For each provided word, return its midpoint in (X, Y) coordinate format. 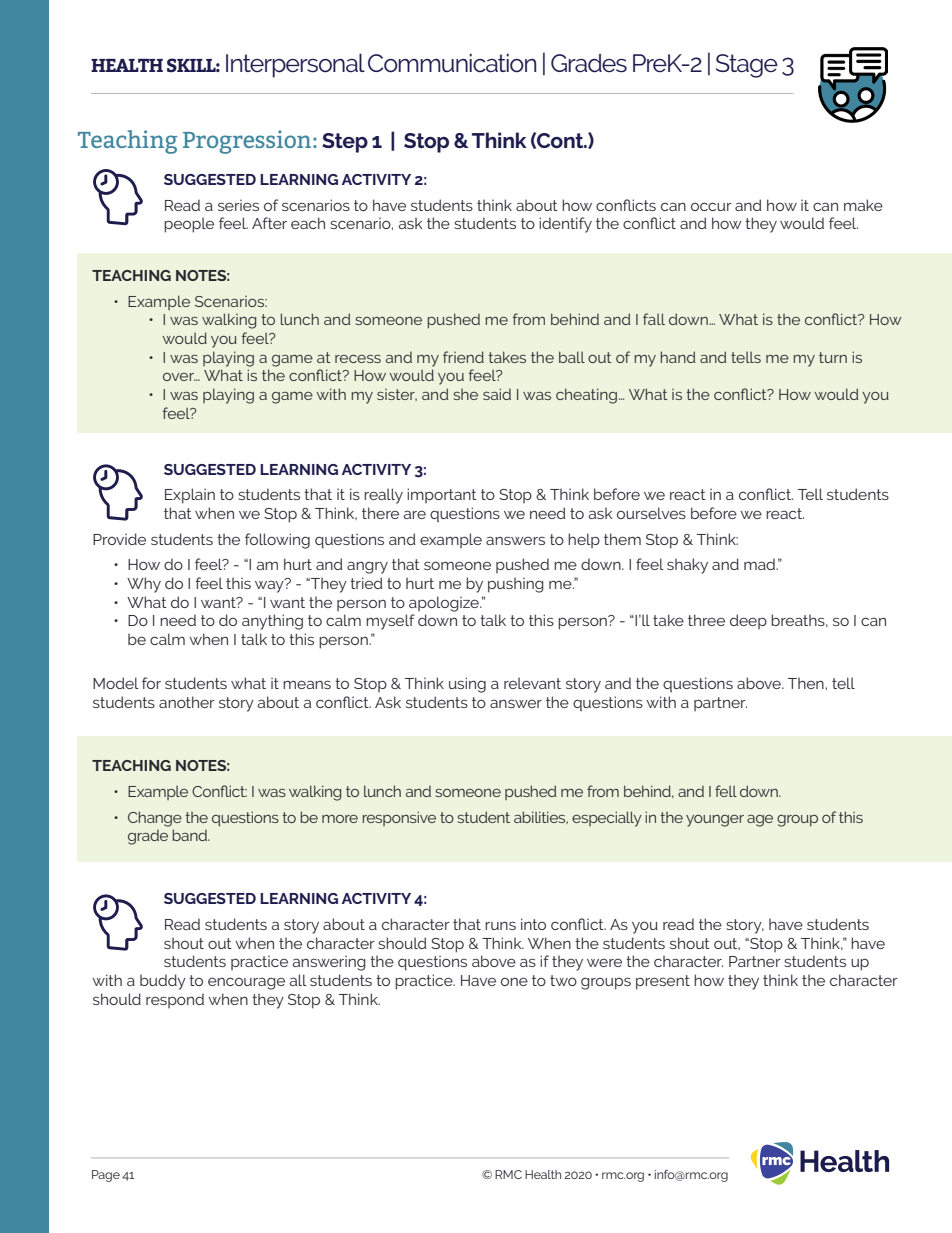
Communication (452, 63)
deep (748, 621)
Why (144, 585)
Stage (747, 66)
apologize (445, 604)
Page (106, 1176)
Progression (248, 142)
